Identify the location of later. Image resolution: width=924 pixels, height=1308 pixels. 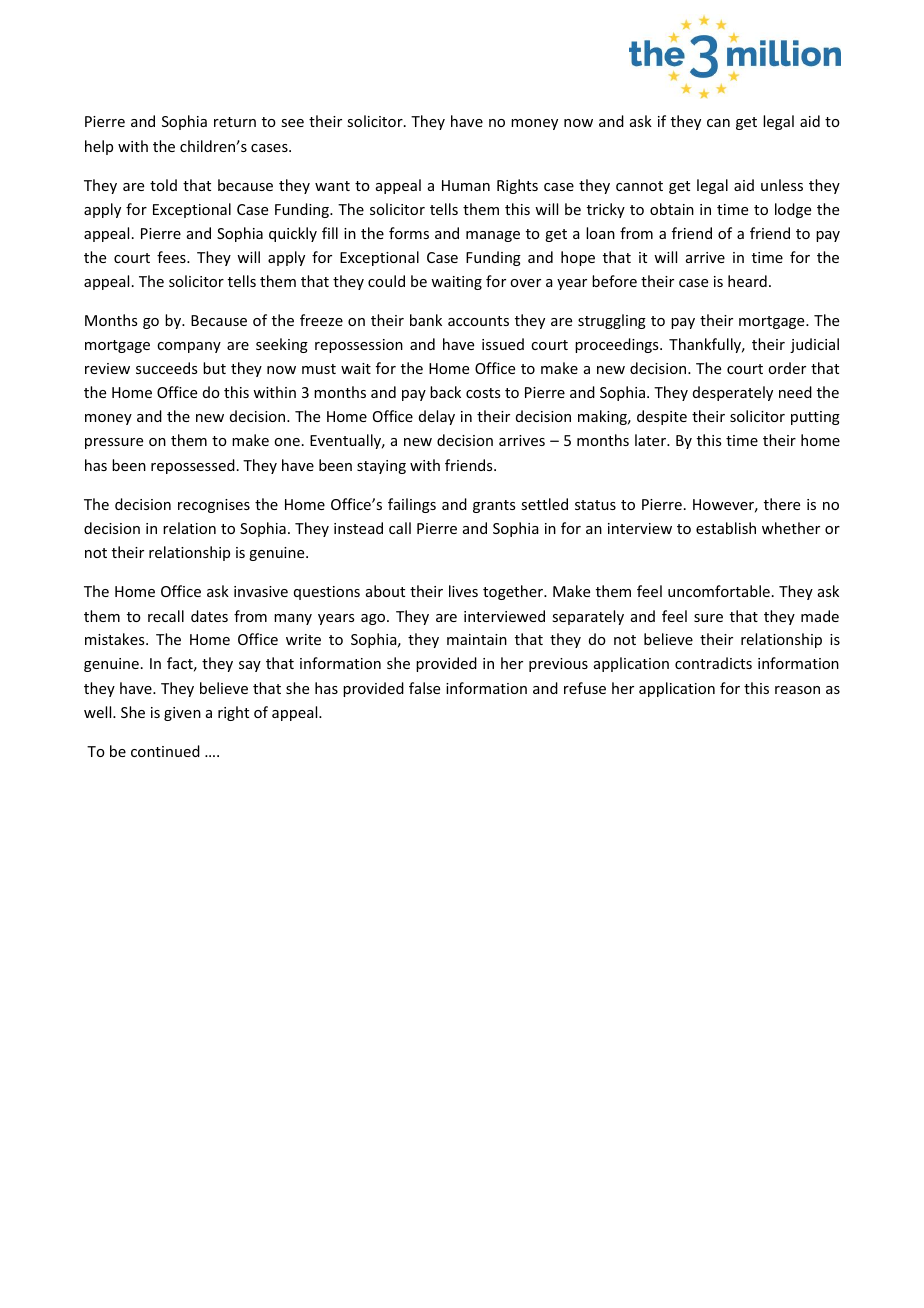
(651, 440).
